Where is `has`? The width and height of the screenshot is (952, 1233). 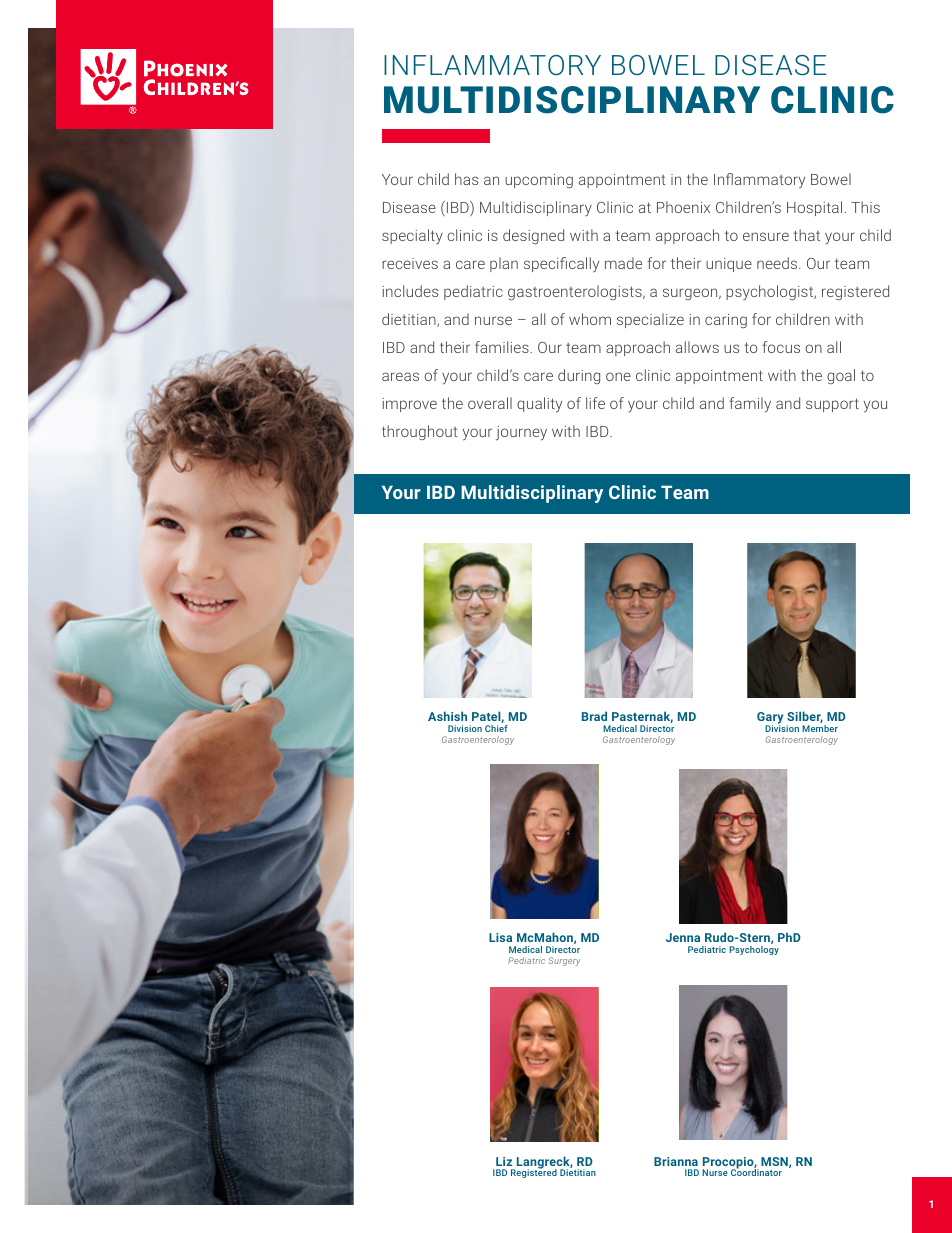 has is located at coordinates (466, 179).
